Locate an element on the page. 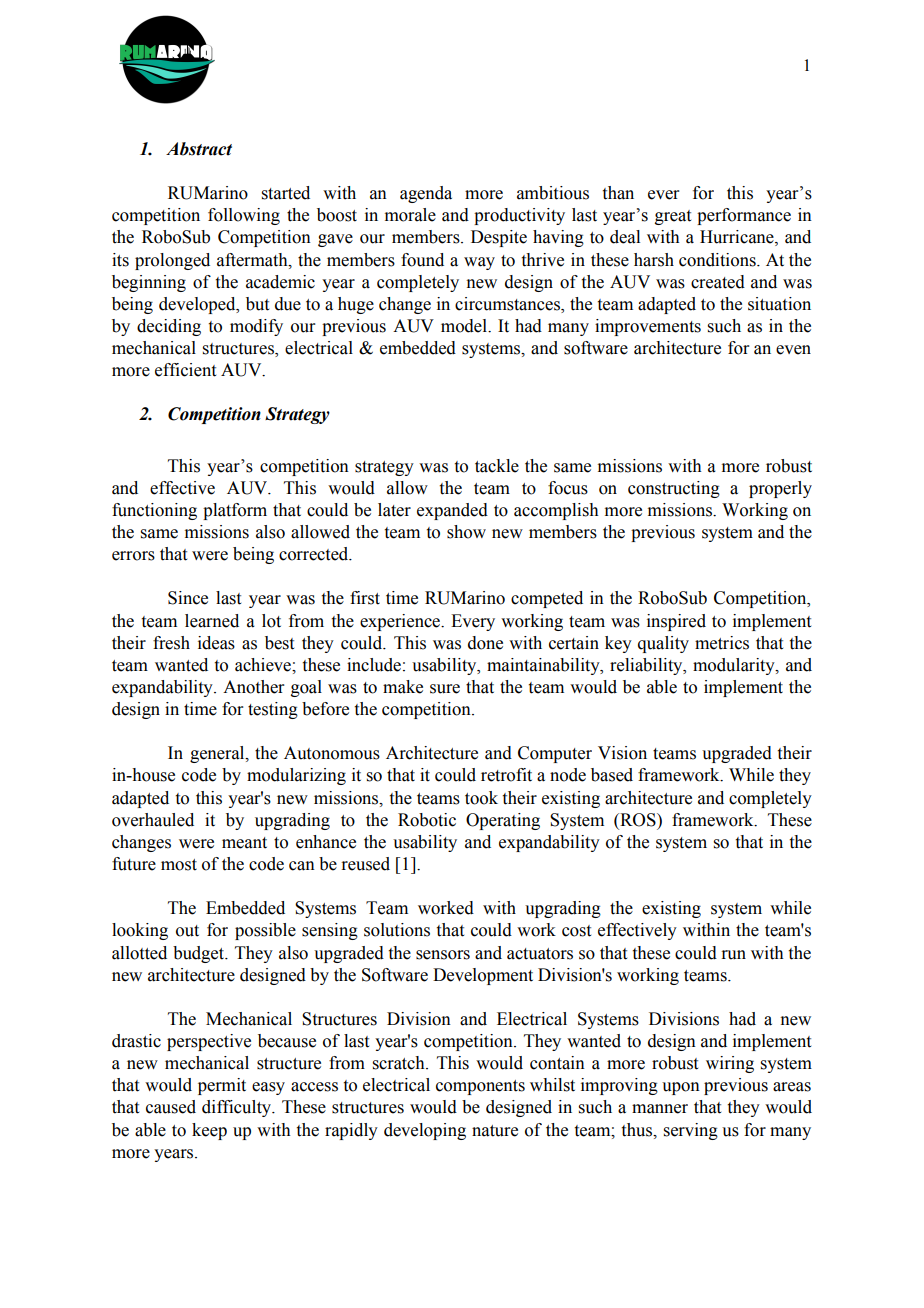 This image has width=924, height=1308. Abstract is located at coordinates (199, 149).
